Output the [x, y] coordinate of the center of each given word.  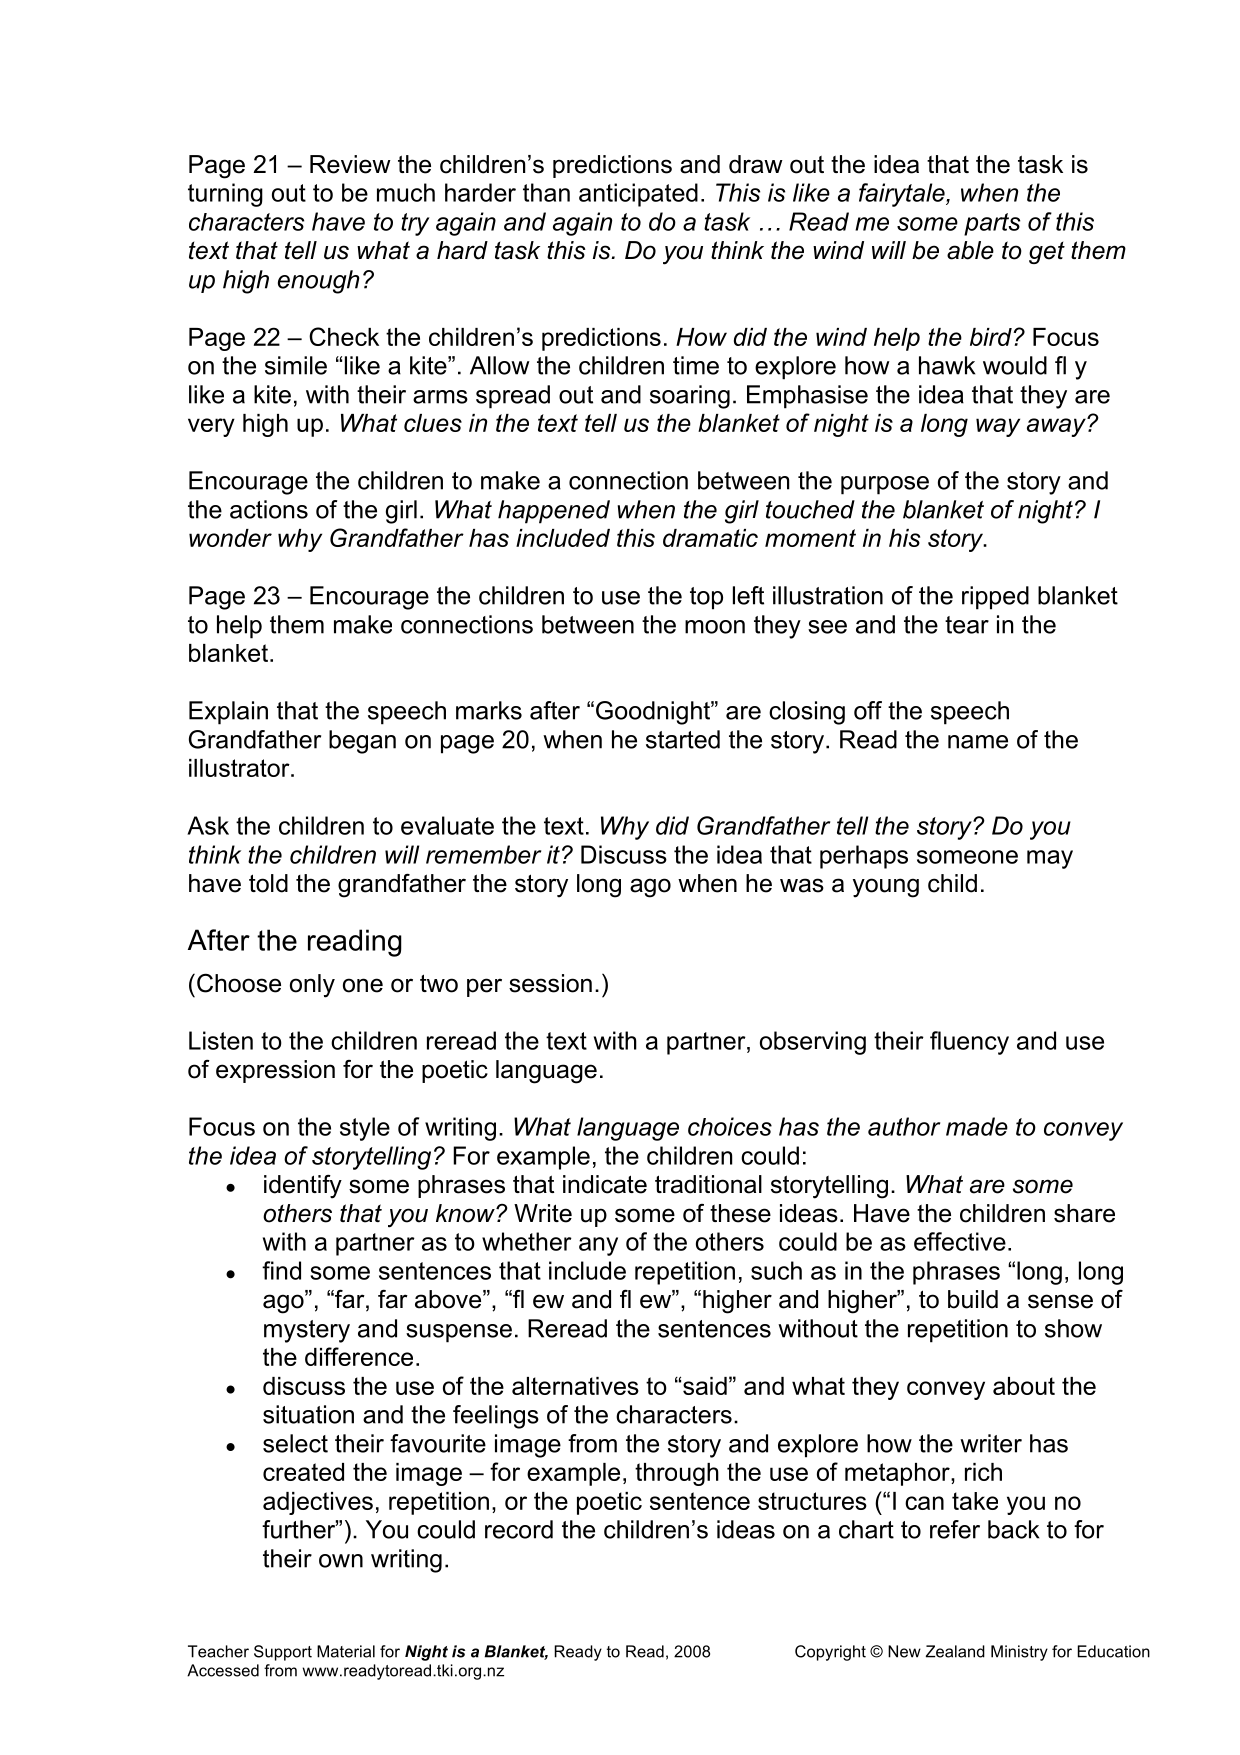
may [1050, 859]
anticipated [638, 195]
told [268, 883]
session [550, 983]
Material [346, 1651]
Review [350, 164]
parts [992, 224]
